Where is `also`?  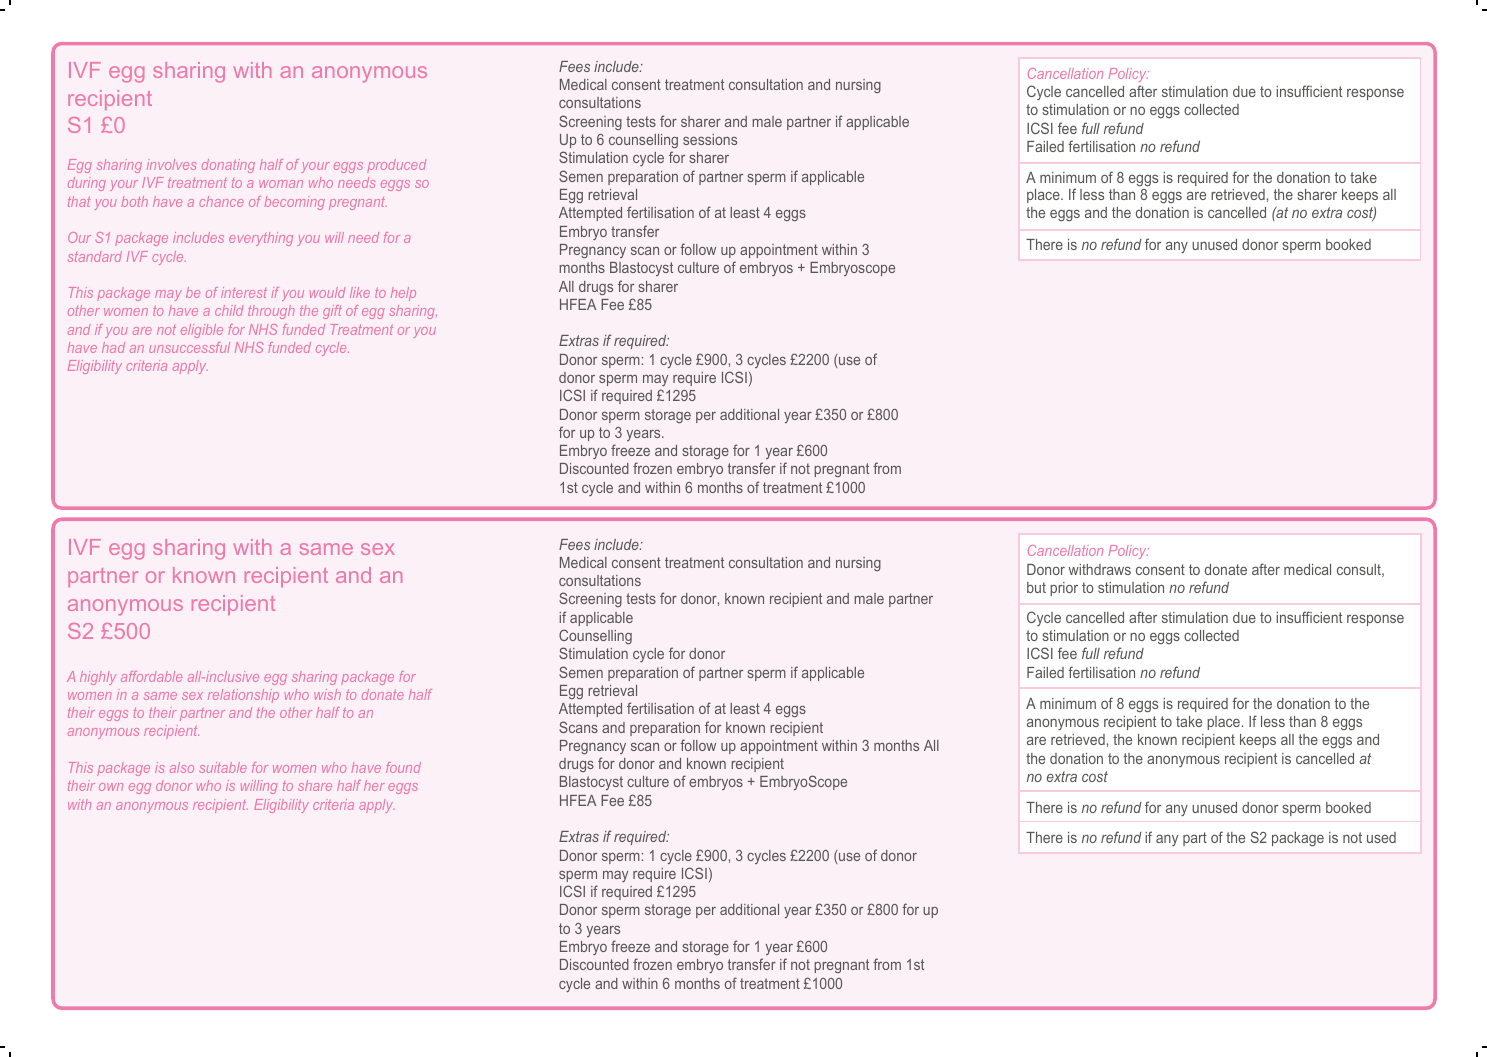
also is located at coordinates (182, 767).
